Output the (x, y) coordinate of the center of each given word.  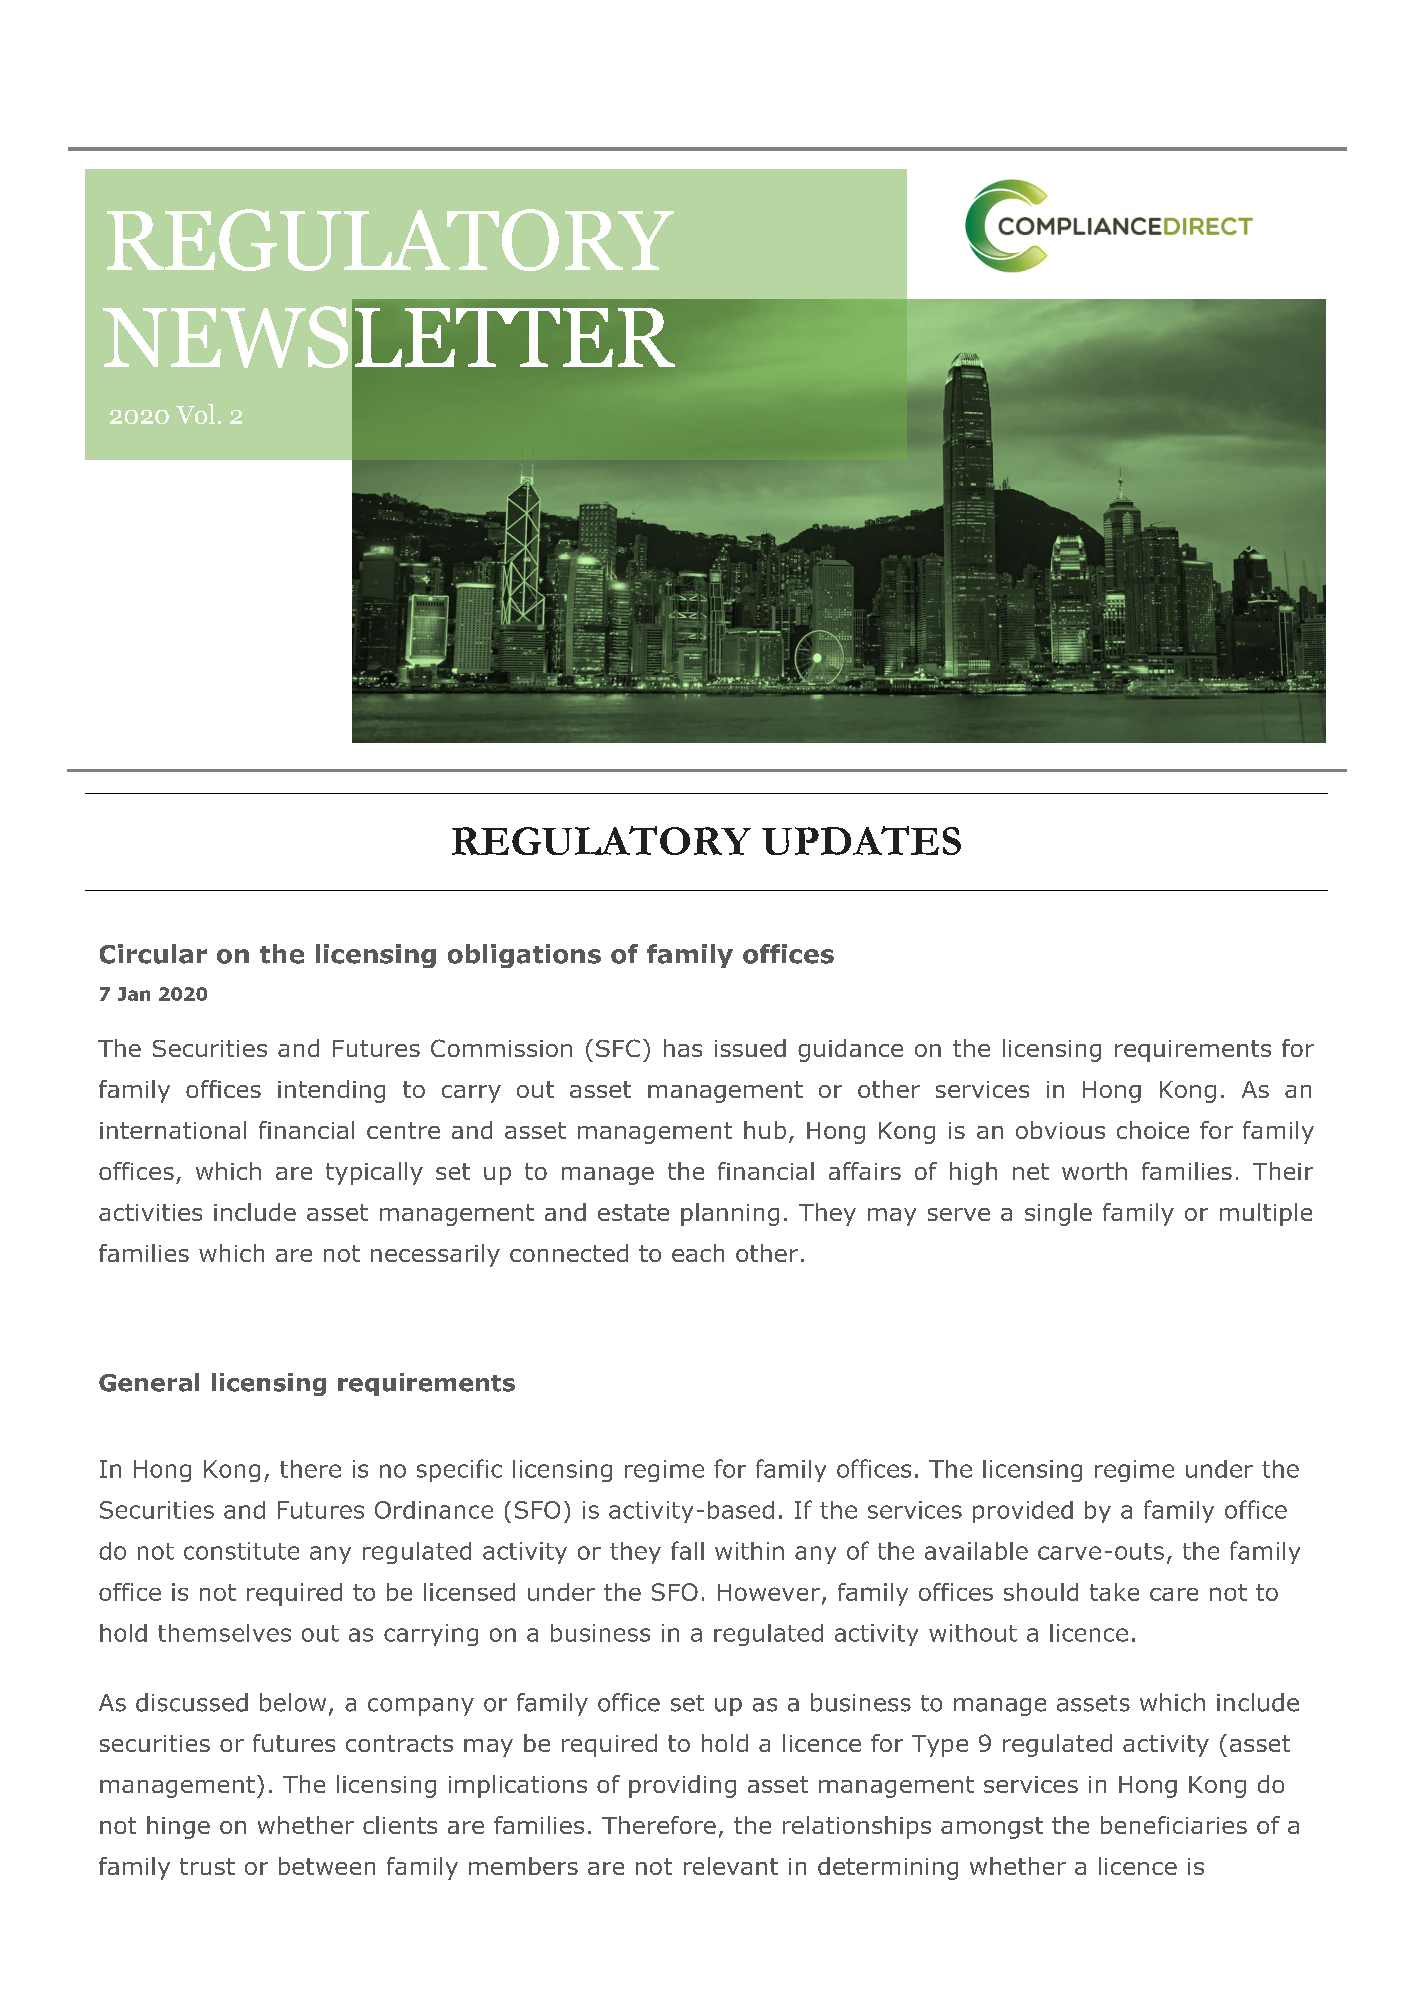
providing (682, 1786)
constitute (241, 1551)
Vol (195, 414)
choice (1153, 1130)
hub (765, 1130)
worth (1094, 1171)
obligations (524, 956)
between (327, 1866)
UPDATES (861, 840)
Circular (153, 954)
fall (687, 1550)
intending (331, 1091)
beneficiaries (1174, 1825)
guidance (850, 1050)
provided (1023, 1512)
